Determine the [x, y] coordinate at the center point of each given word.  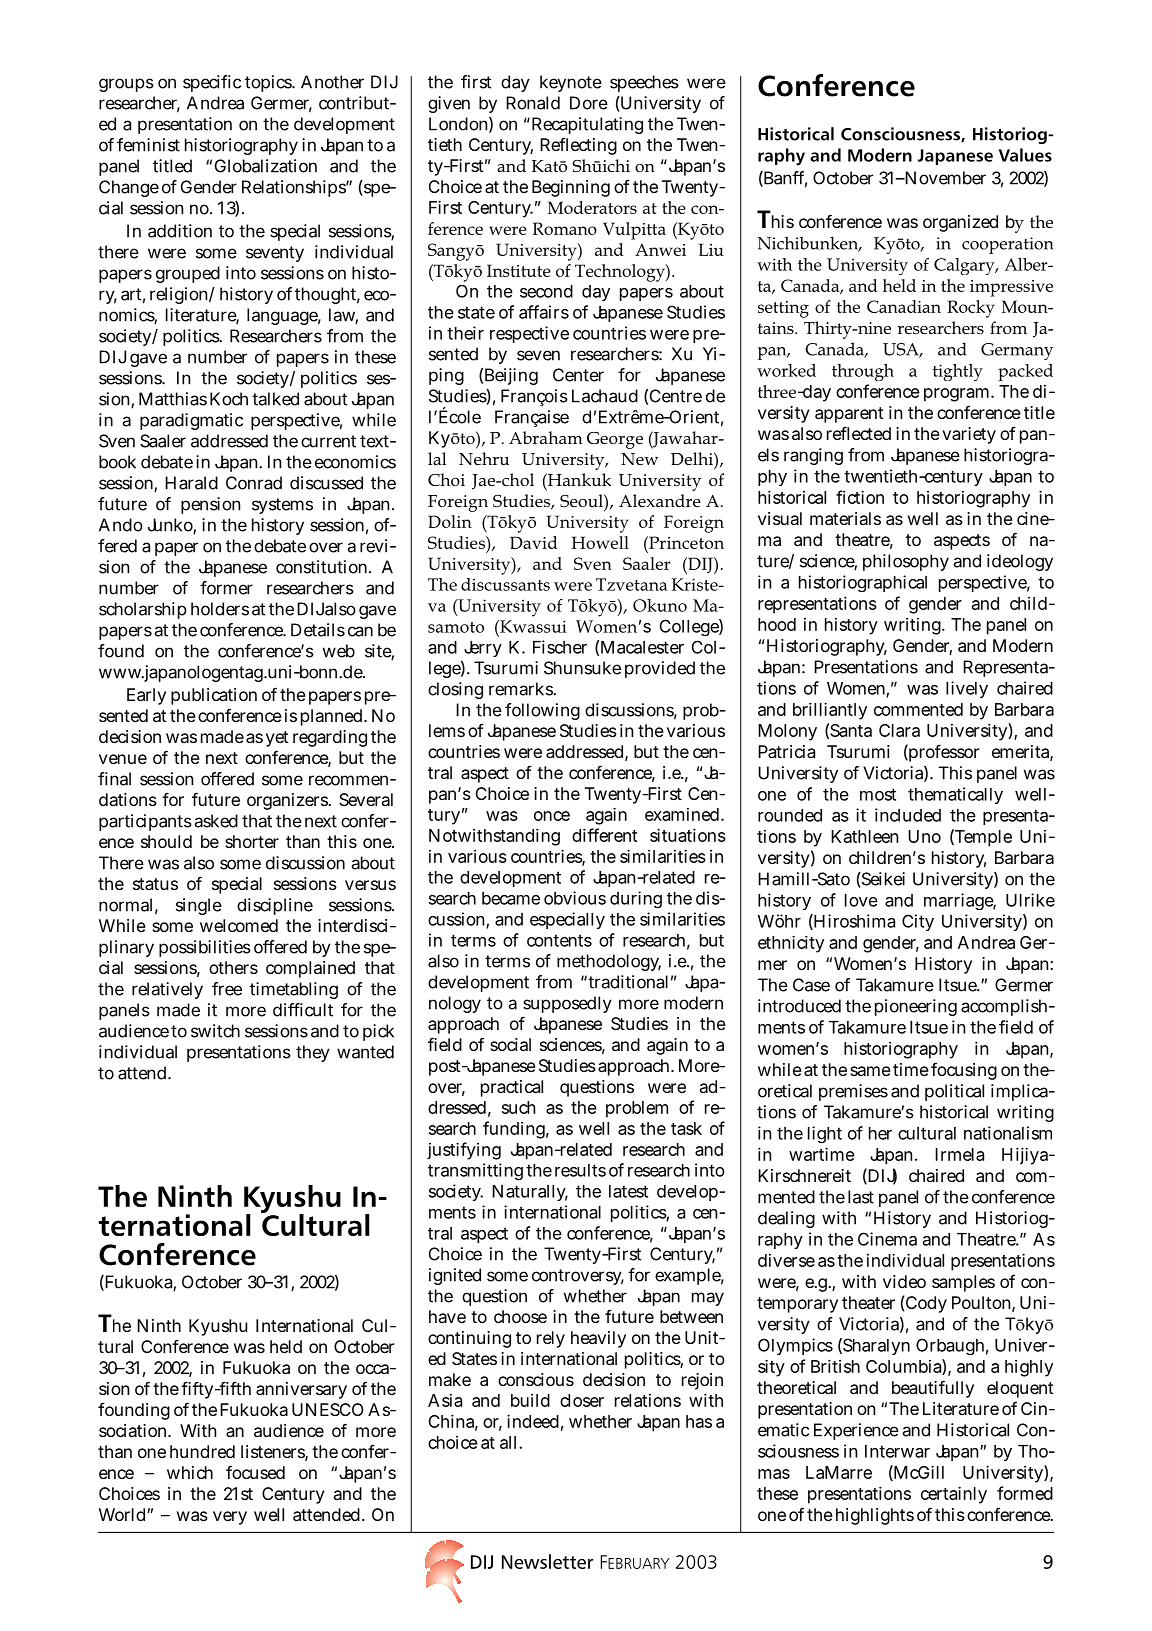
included [908, 815]
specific [212, 83]
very [230, 1518]
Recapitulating [586, 125]
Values [1025, 155]
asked [216, 821]
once [552, 816]
